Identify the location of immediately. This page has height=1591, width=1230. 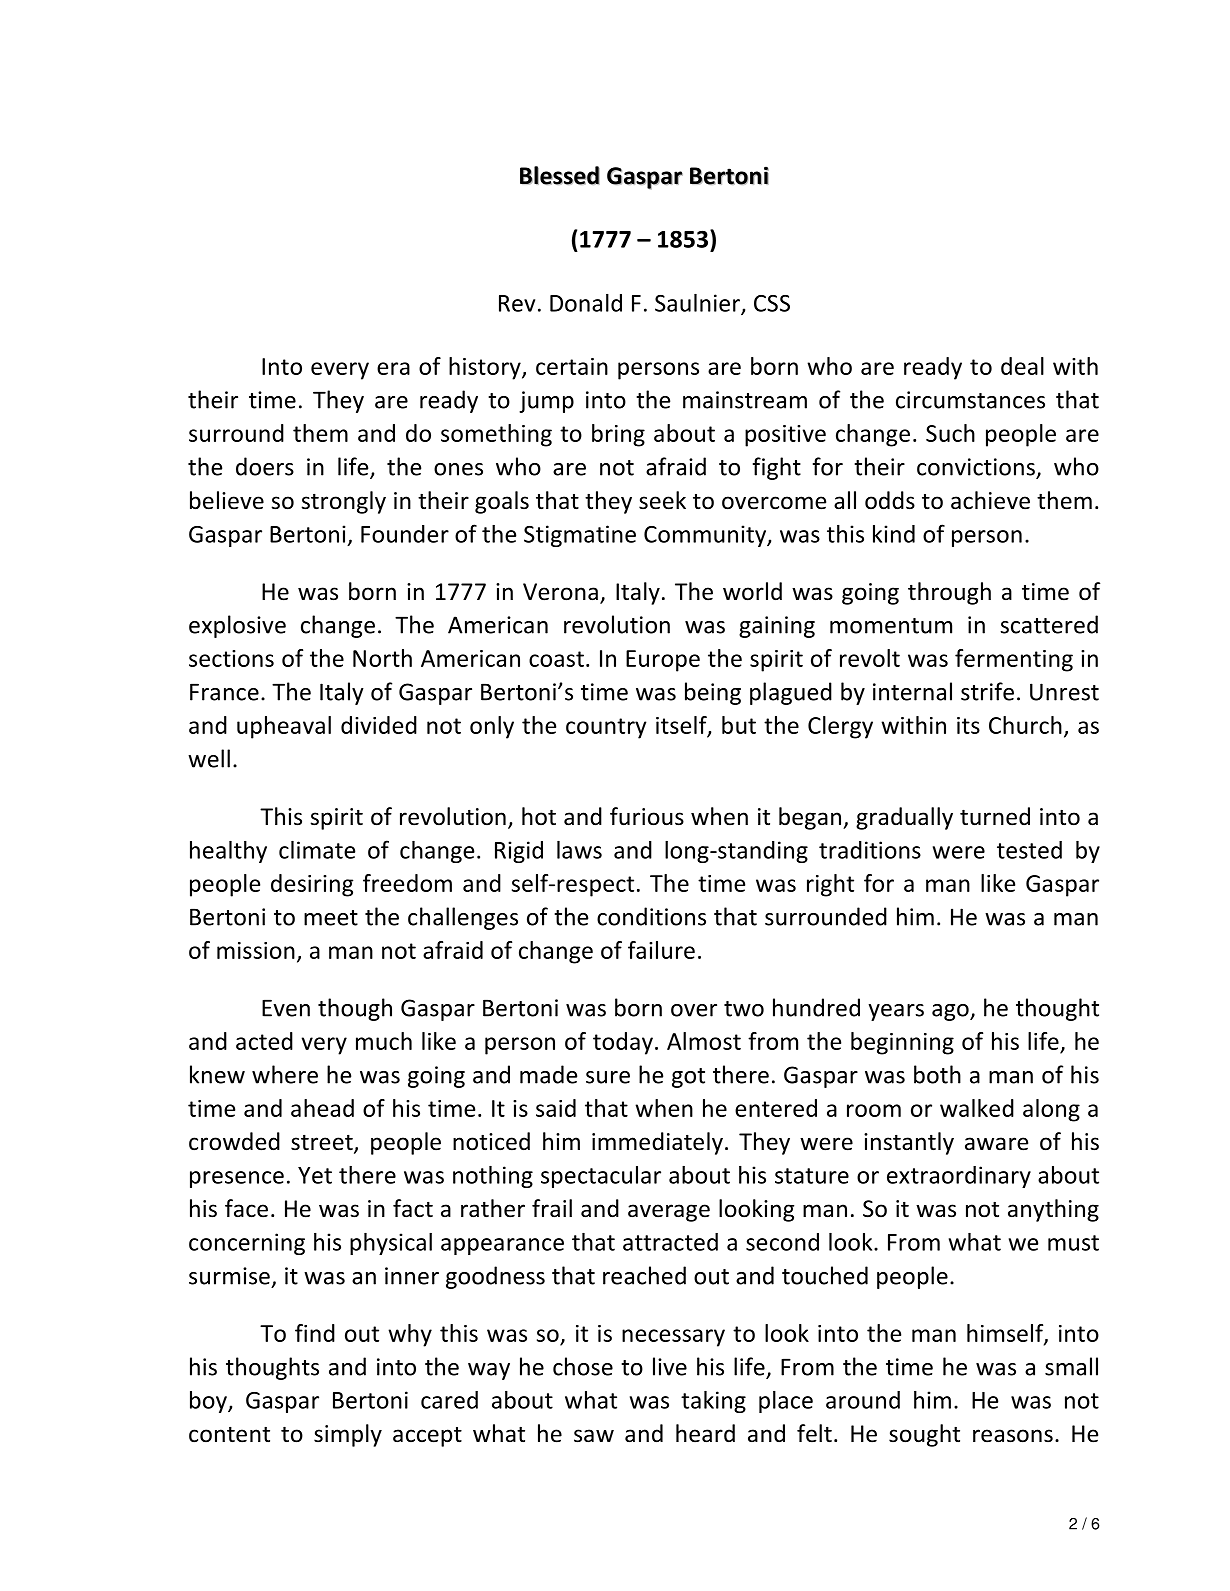
(657, 1143).
